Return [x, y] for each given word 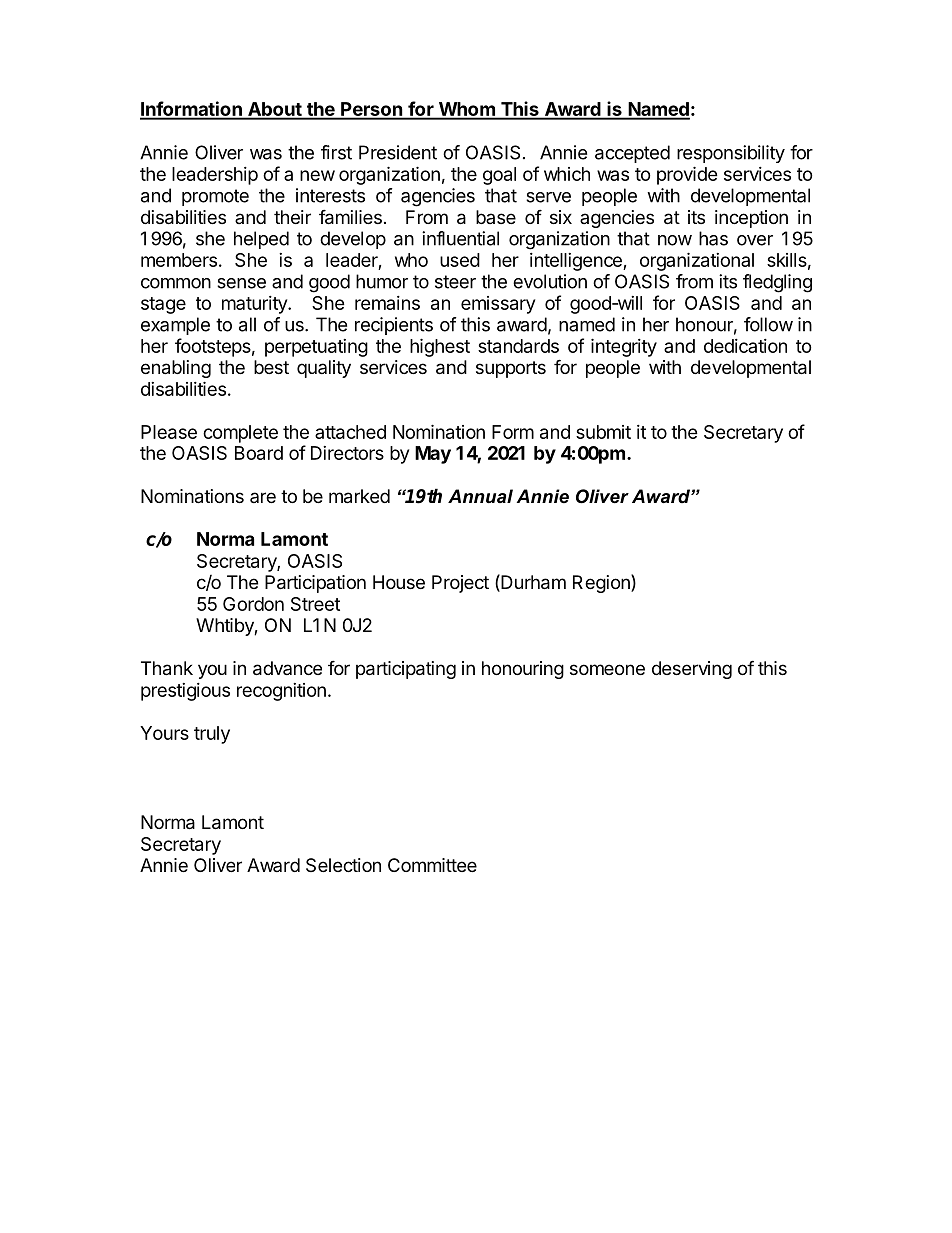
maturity [255, 305]
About [274, 110]
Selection [343, 865]
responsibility [731, 154]
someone [607, 669]
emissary [498, 305]
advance [287, 668]
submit [603, 432]
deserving [692, 670]
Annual [480, 496]
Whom [466, 110]
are [263, 497]
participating [406, 670]
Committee [432, 865]
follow [768, 324]
